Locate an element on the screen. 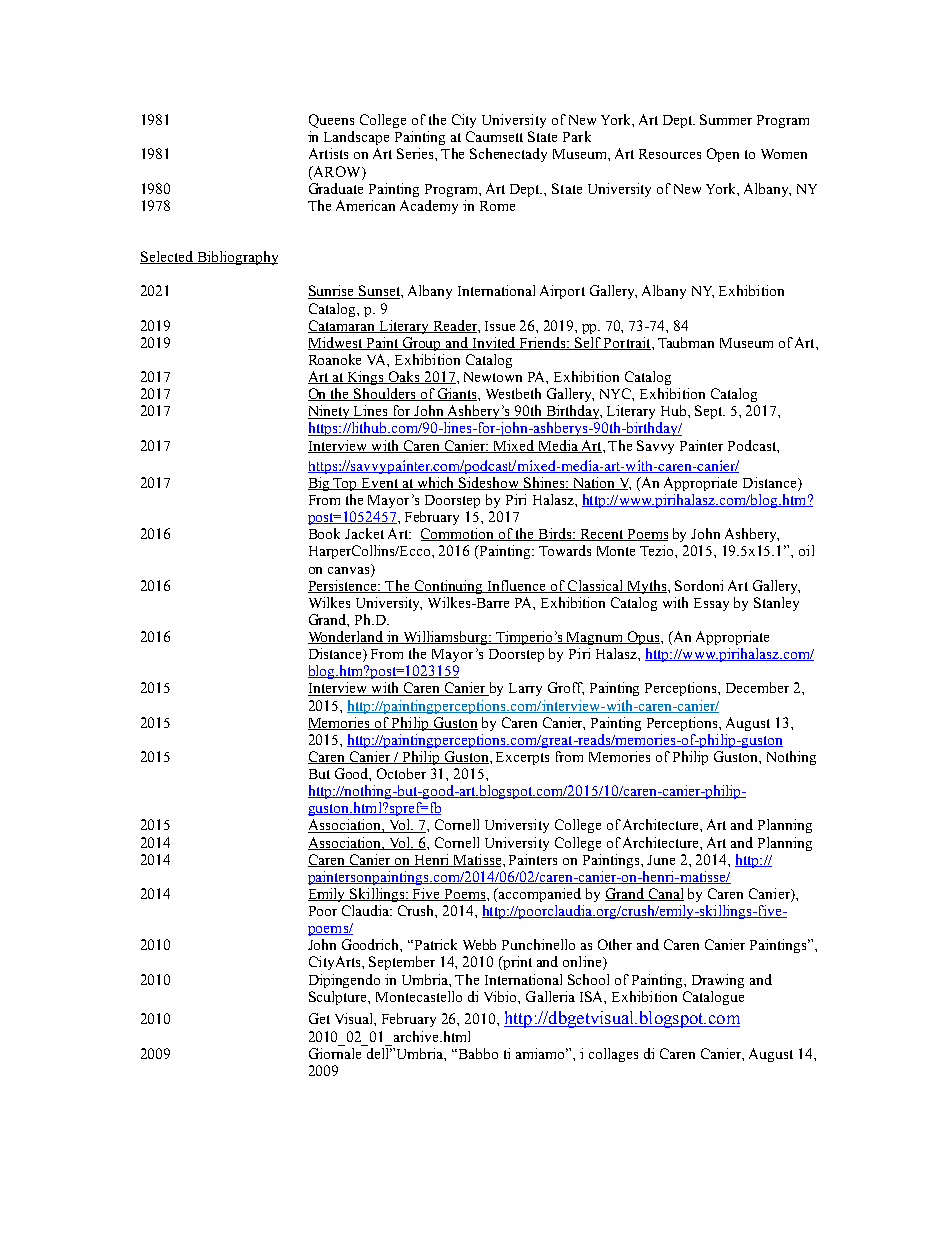  Essay is located at coordinates (711, 604).
